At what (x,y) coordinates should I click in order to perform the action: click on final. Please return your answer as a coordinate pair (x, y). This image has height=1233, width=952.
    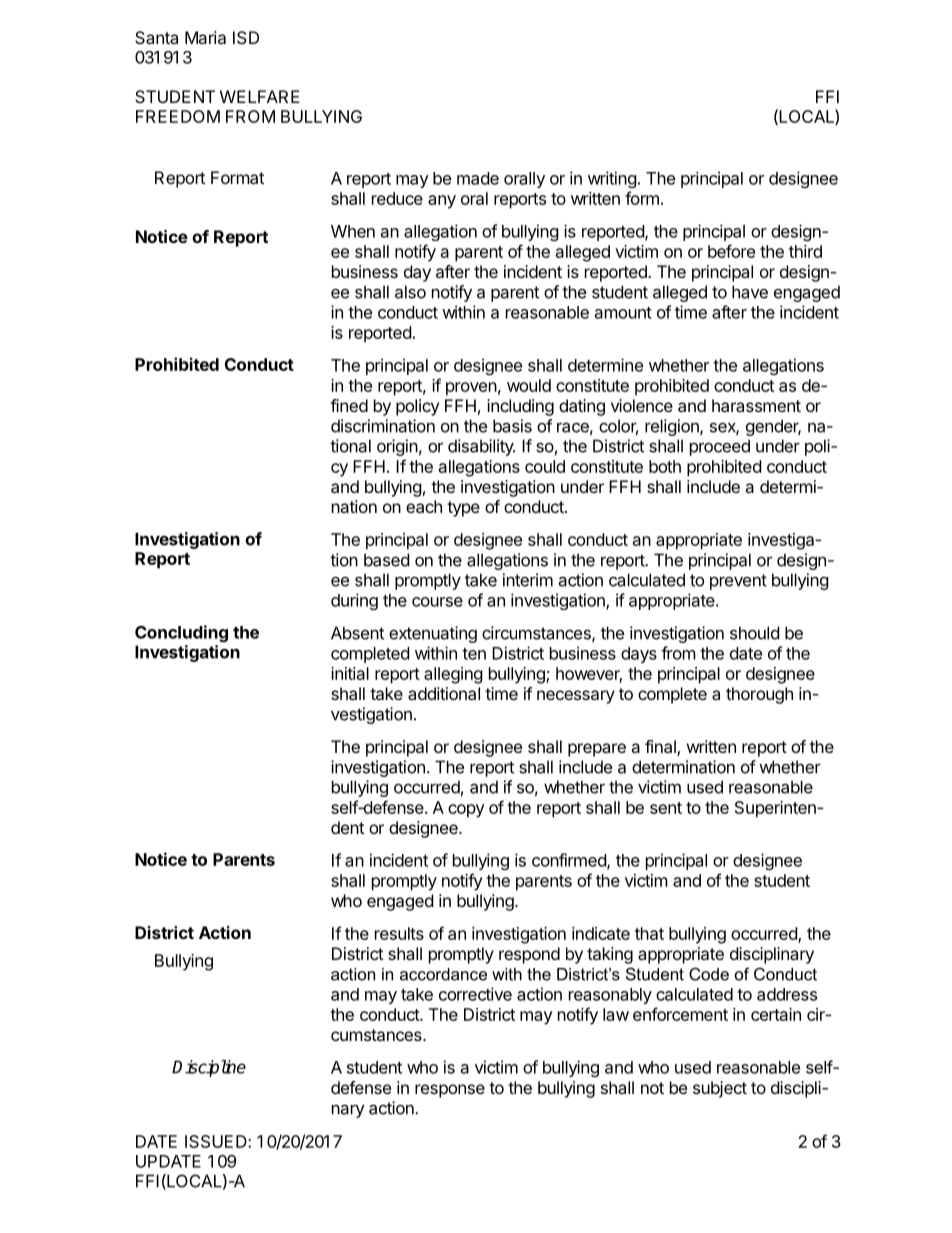
    Looking at the image, I should click on (661, 748).
